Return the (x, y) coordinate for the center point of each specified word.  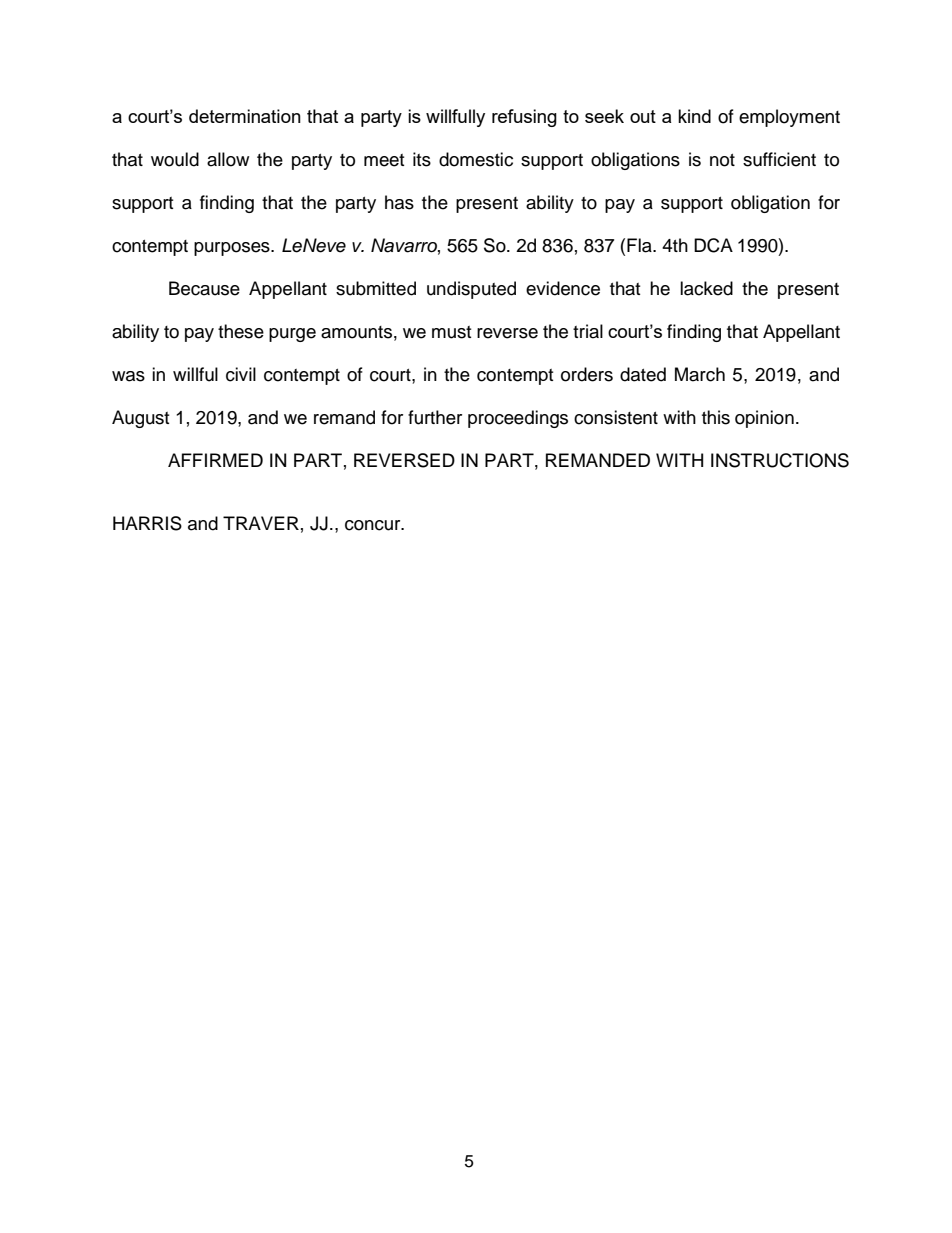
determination (245, 116)
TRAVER (261, 523)
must (451, 332)
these (241, 331)
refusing (524, 118)
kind (694, 116)
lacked (706, 288)
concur (374, 525)
